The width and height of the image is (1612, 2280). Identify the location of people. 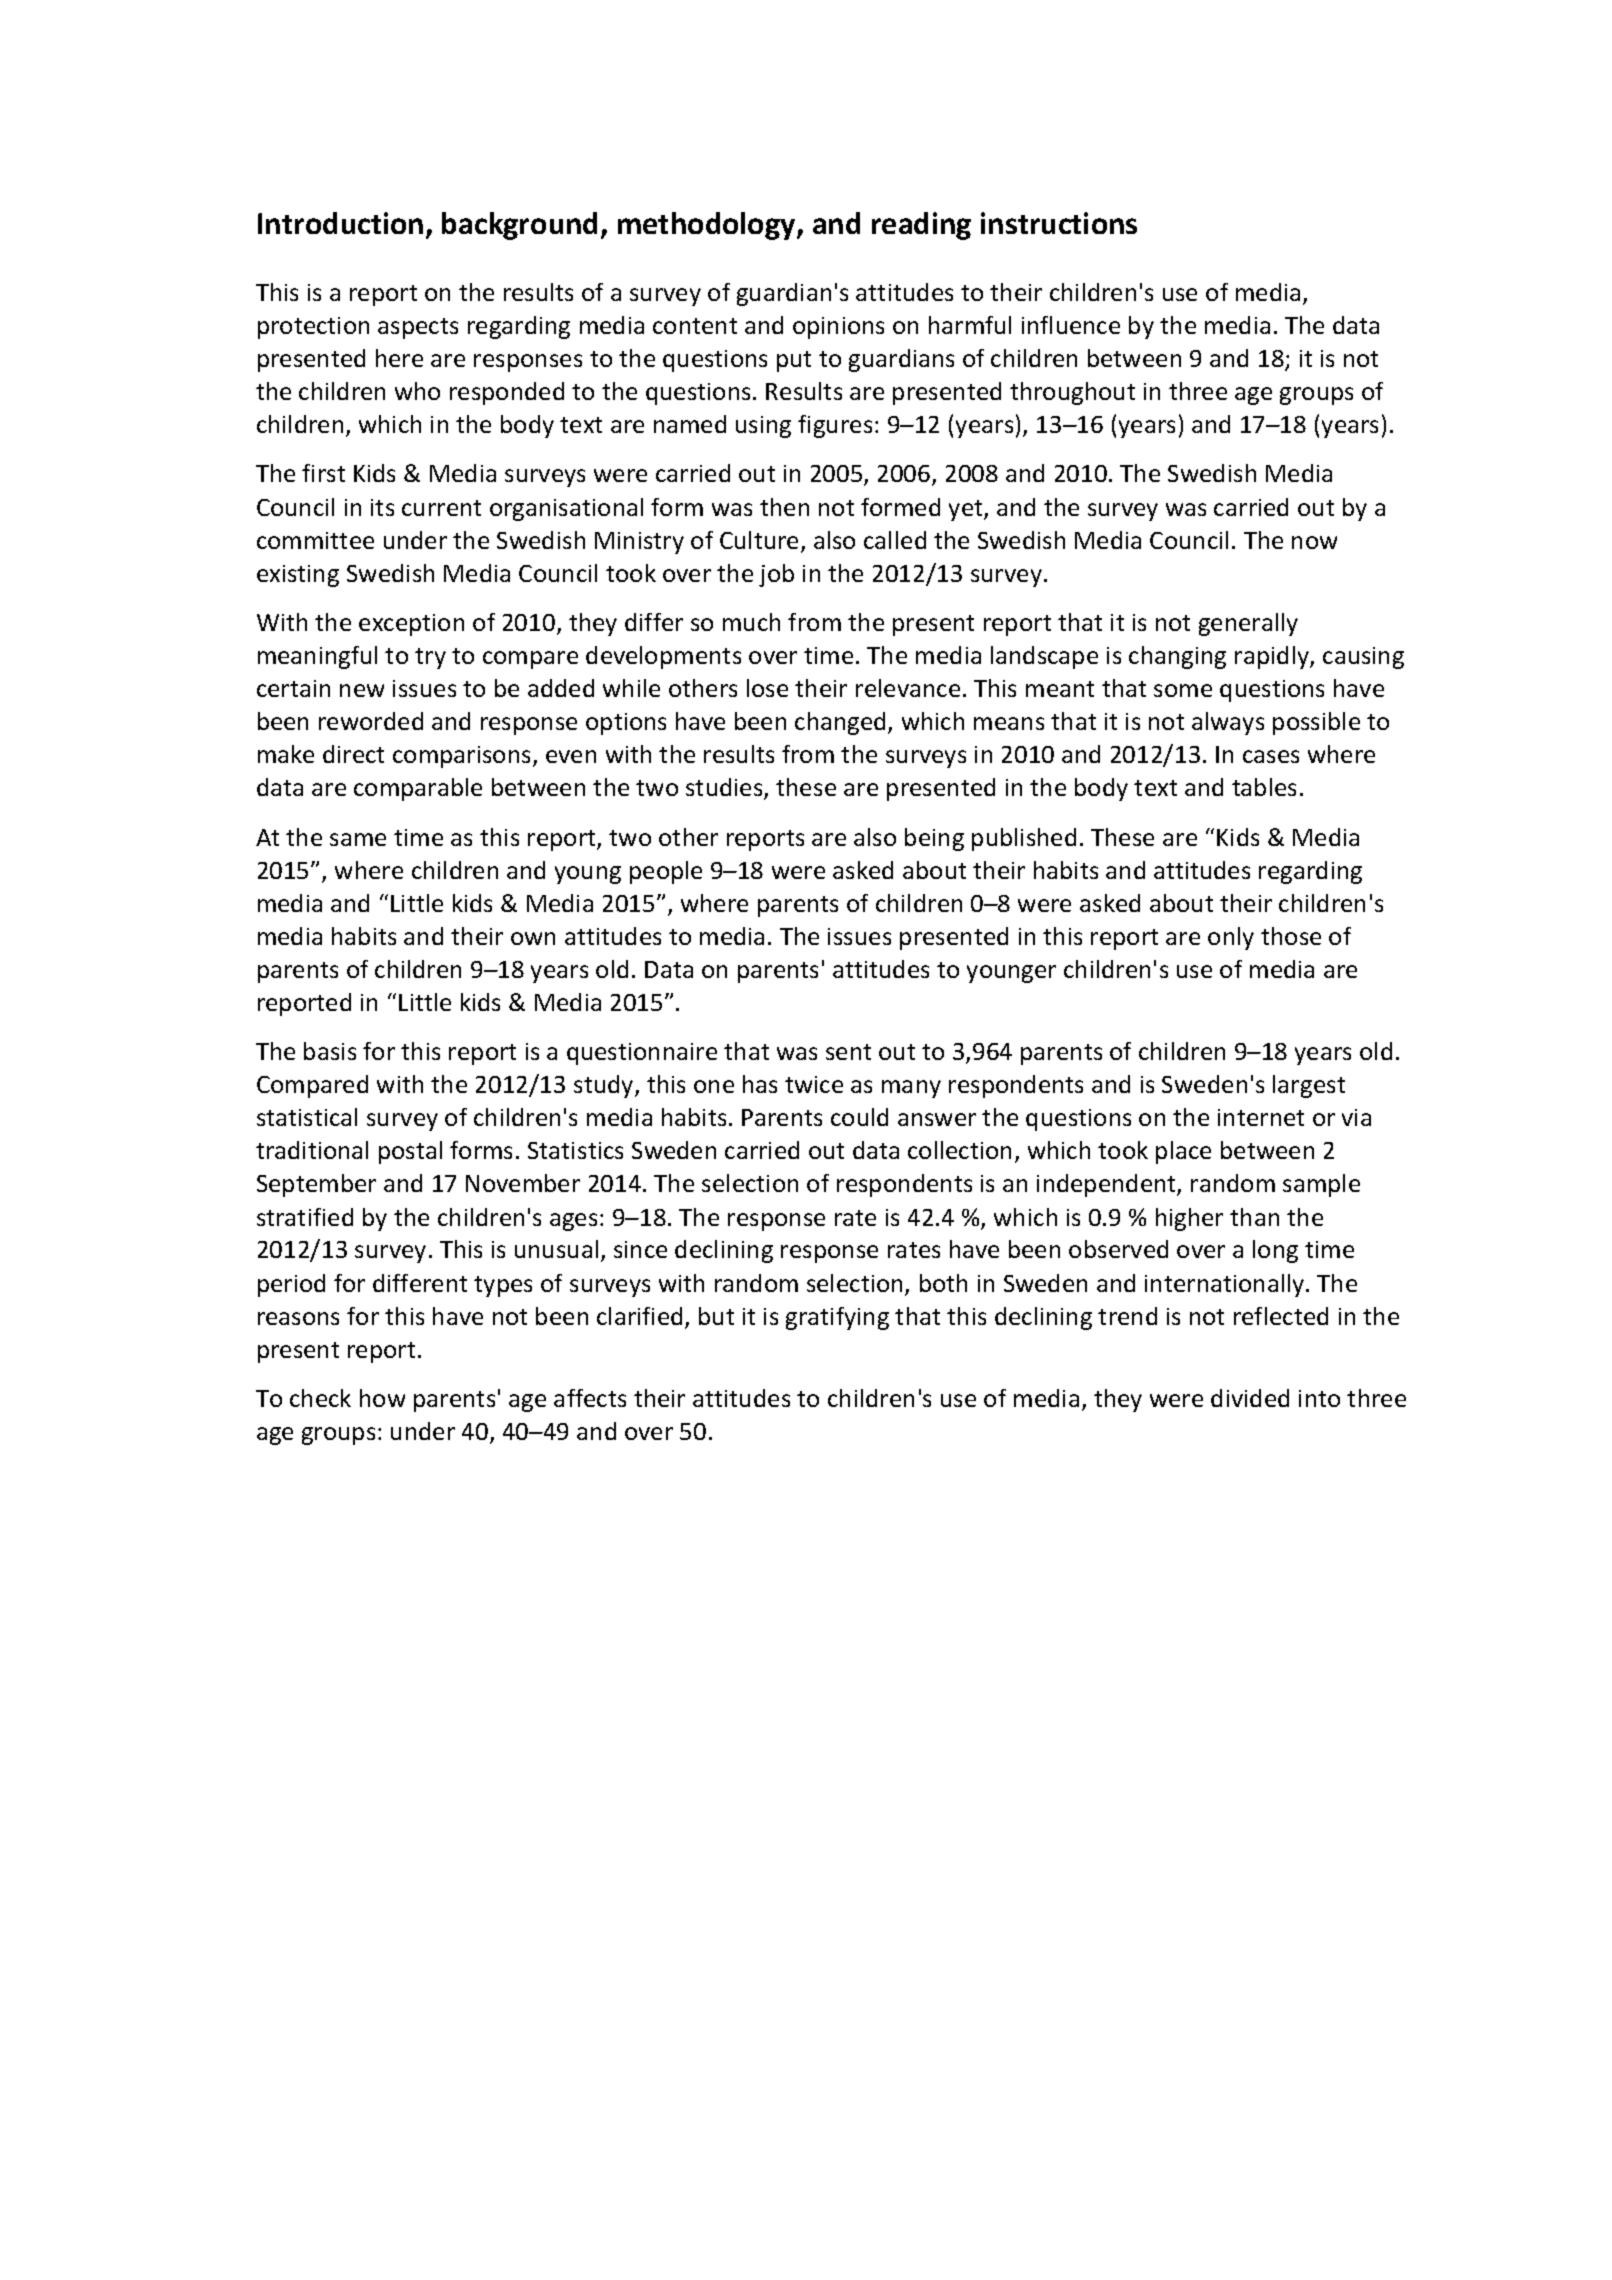
(666, 872).
